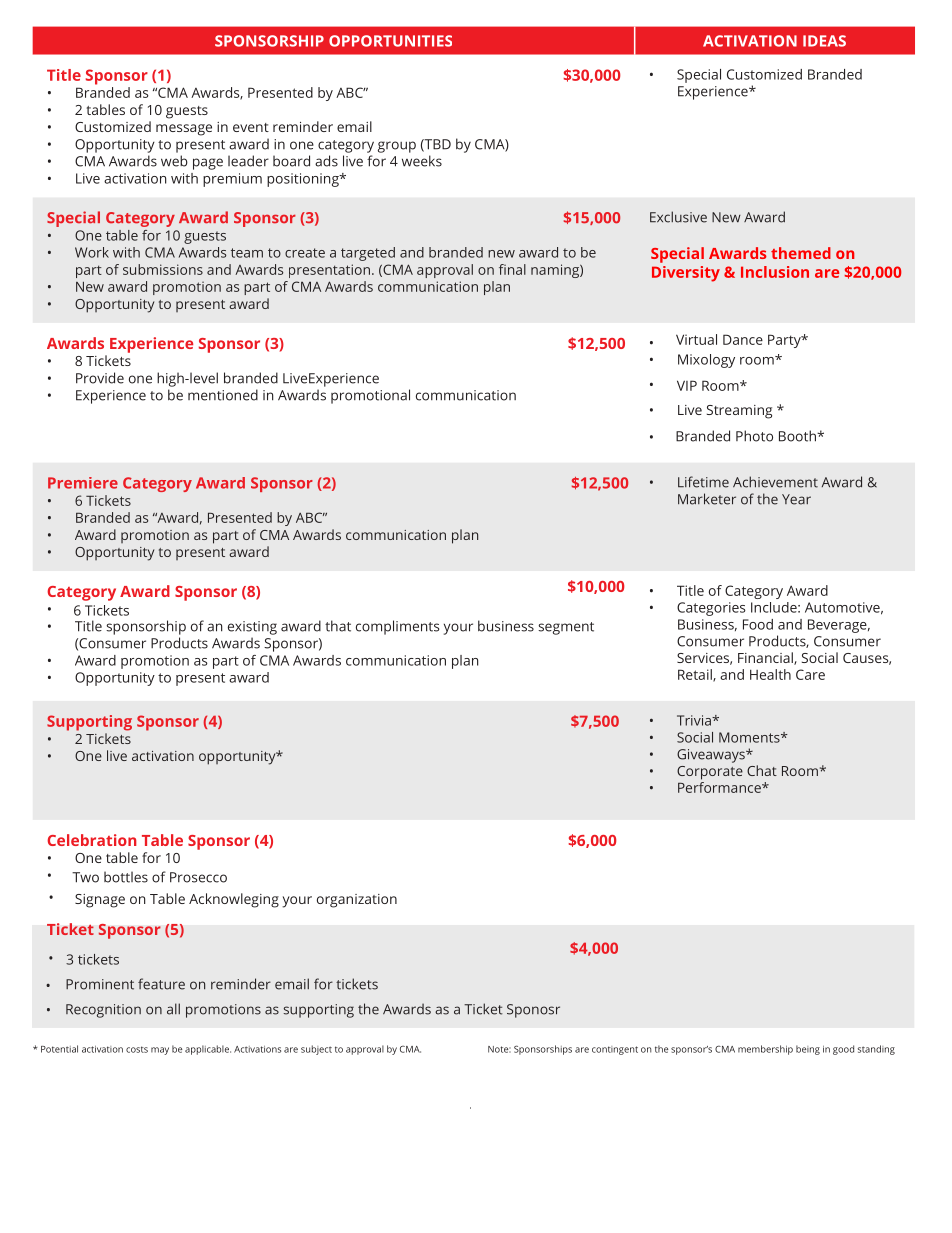 This screenshot has width=952, height=1233. I want to click on membership, so click(765, 1050).
